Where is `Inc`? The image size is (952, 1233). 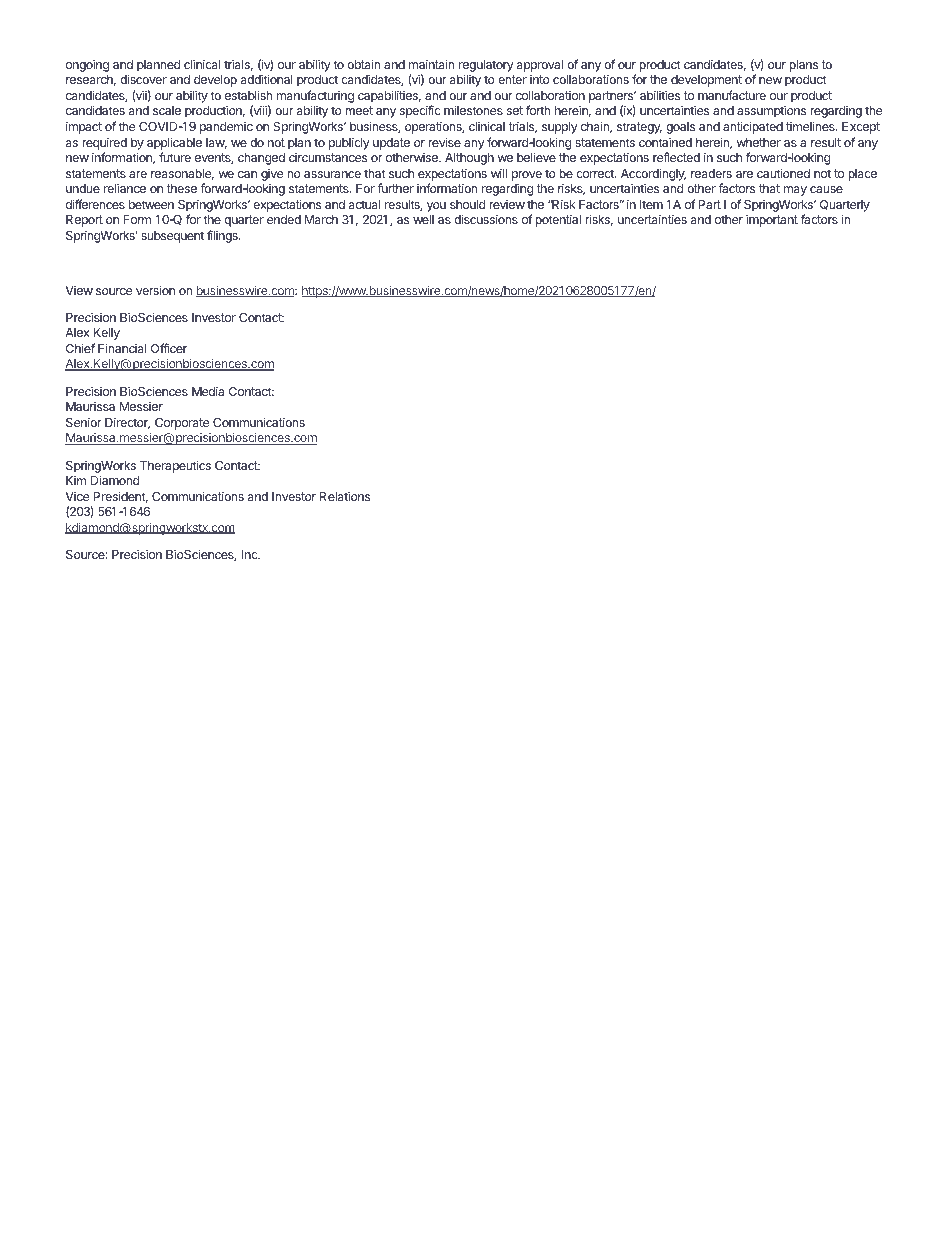 Inc is located at coordinates (251, 554).
